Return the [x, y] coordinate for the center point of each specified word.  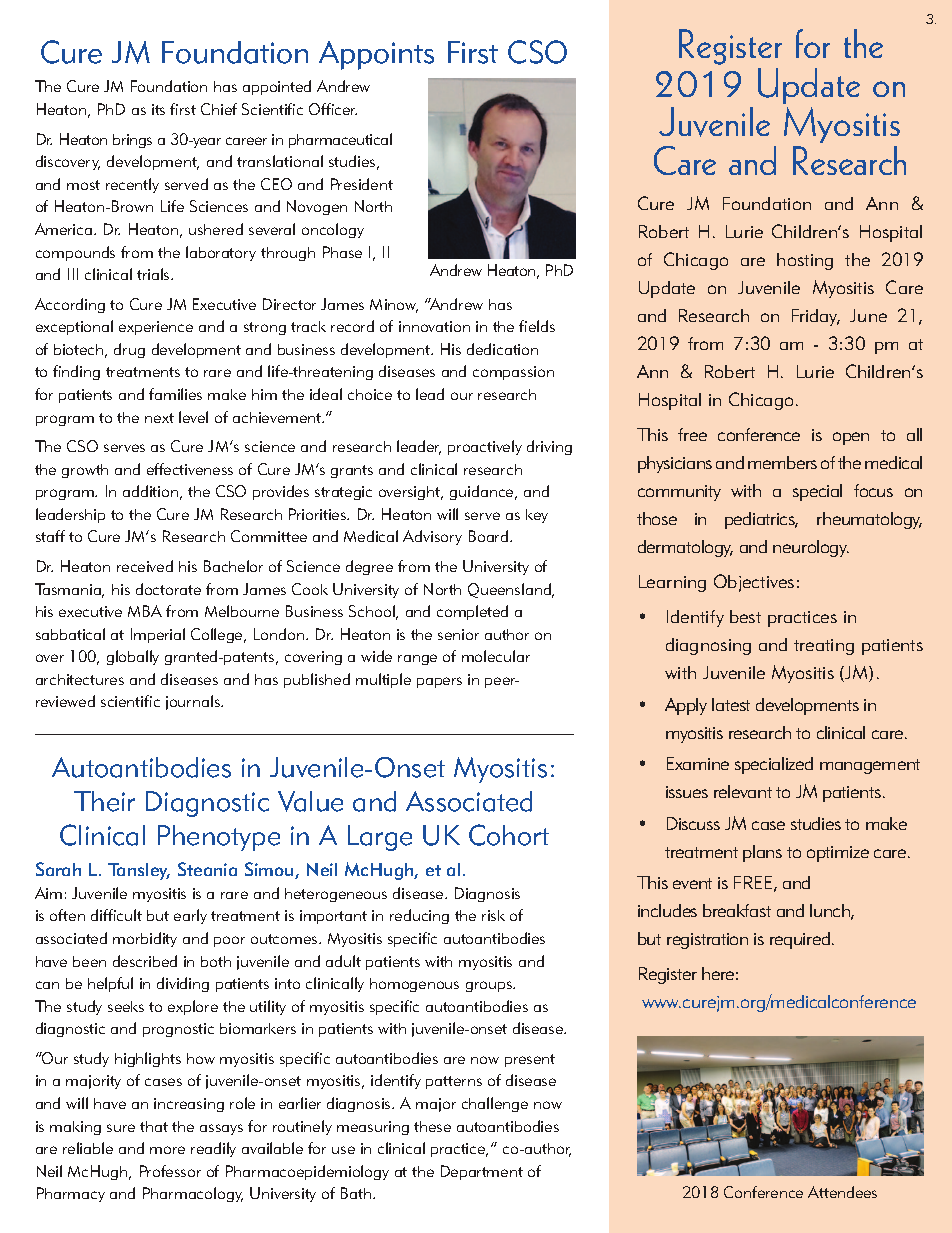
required [801, 940]
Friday [816, 317]
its [158, 109]
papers [439, 682]
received [145, 566]
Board [490, 536]
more [167, 1150]
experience [156, 328]
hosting [805, 261]
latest [731, 704]
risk [493, 915]
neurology [811, 548]
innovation [434, 326]
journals [194, 702]
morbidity [145, 939]
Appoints [376, 55]
